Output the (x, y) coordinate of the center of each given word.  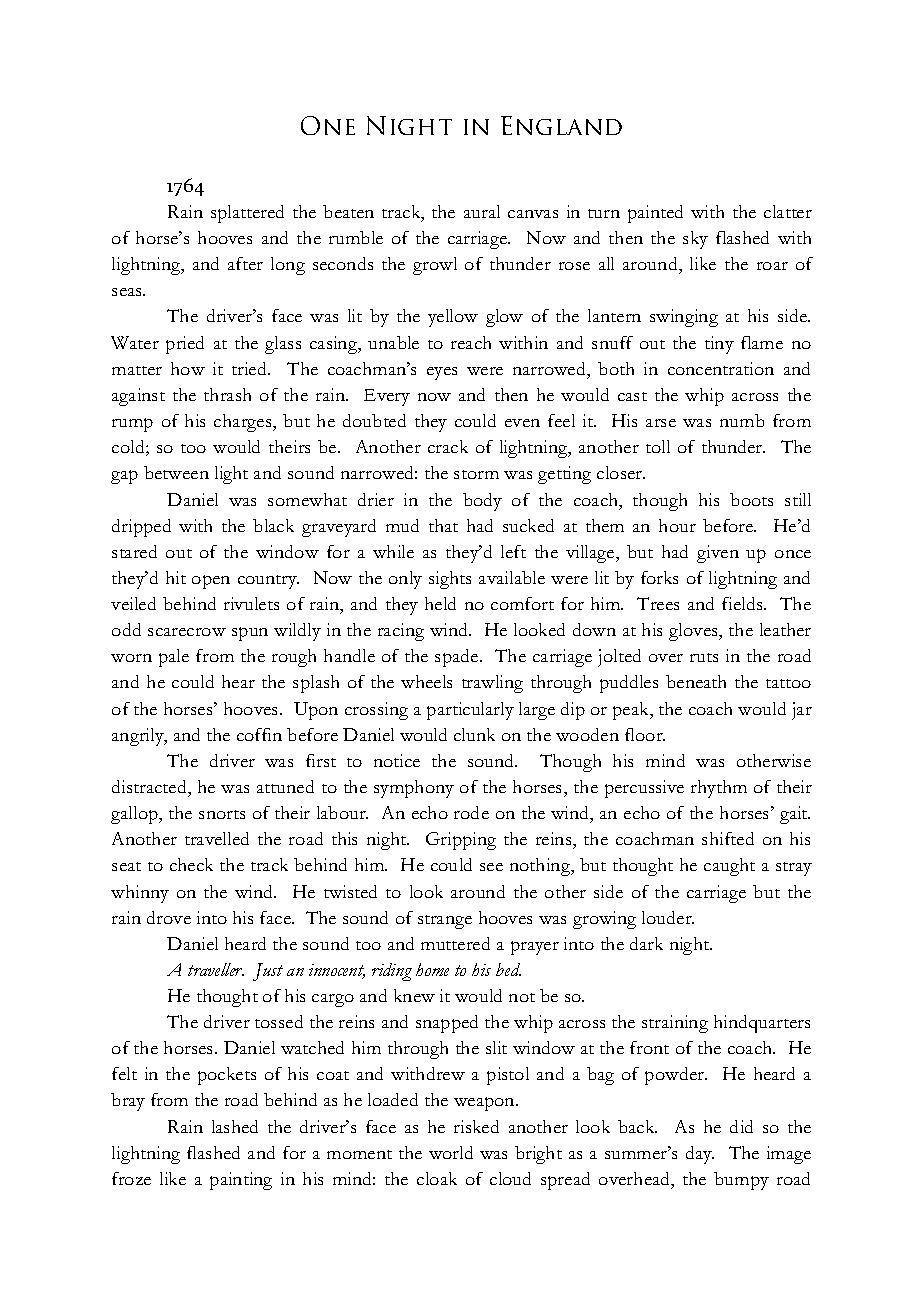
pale (174, 658)
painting (241, 1181)
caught (729, 867)
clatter (788, 211)
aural (482, 211)
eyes (442, 373)
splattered (247, 214)
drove (169, 917)
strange (445, 922)
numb (742, 420)
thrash (227, 394)
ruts (704, 657)
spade (458, 658)
